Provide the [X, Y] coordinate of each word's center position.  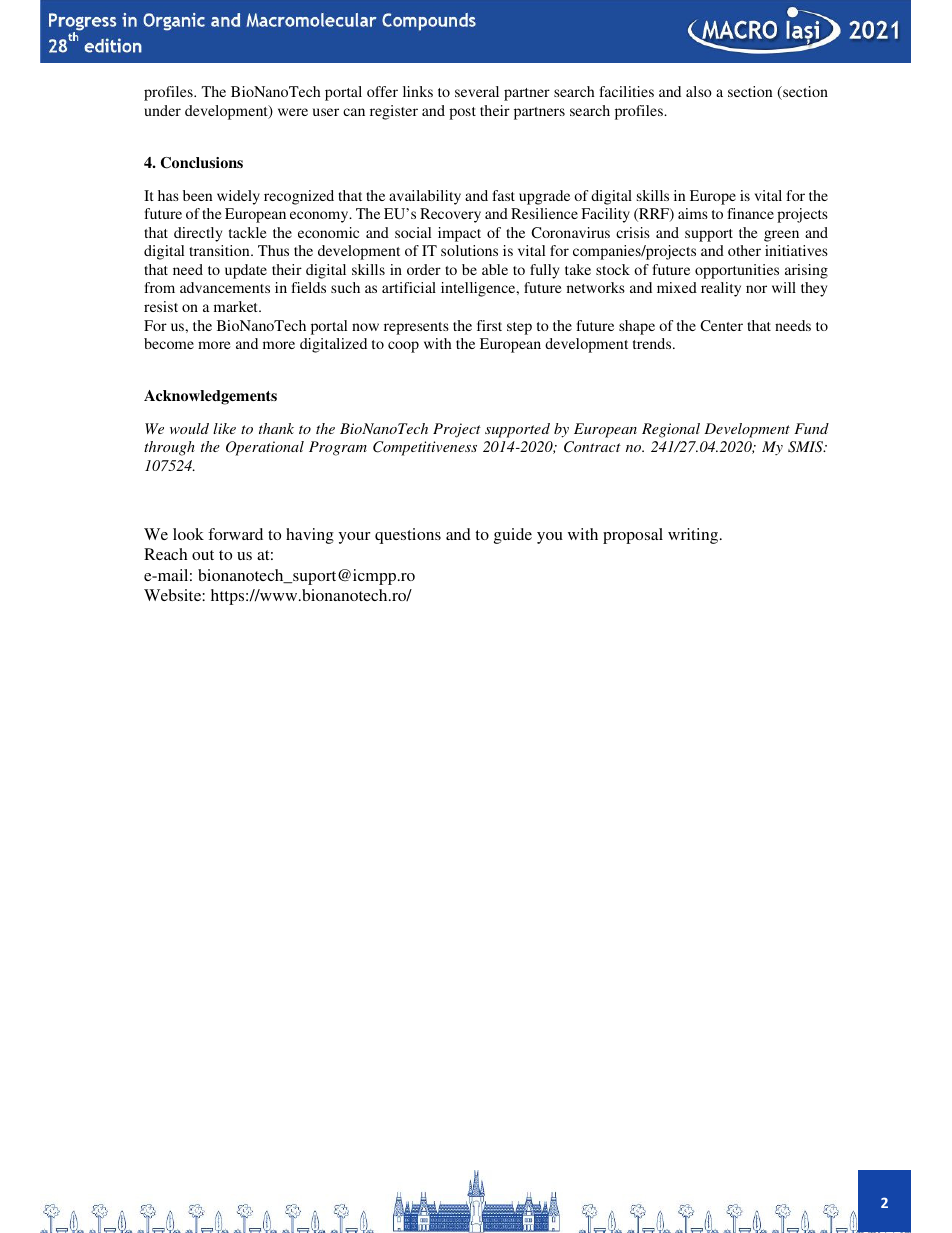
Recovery [450, 215]
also [699, 91]
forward [235, 534]
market [237, 306]
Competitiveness [425, 448]
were [293, 112]
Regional [671, 430]
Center [721, 325]
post [462, 113]
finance [751, 213]
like [224, 428]
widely [238, 197]
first [489, 325]
